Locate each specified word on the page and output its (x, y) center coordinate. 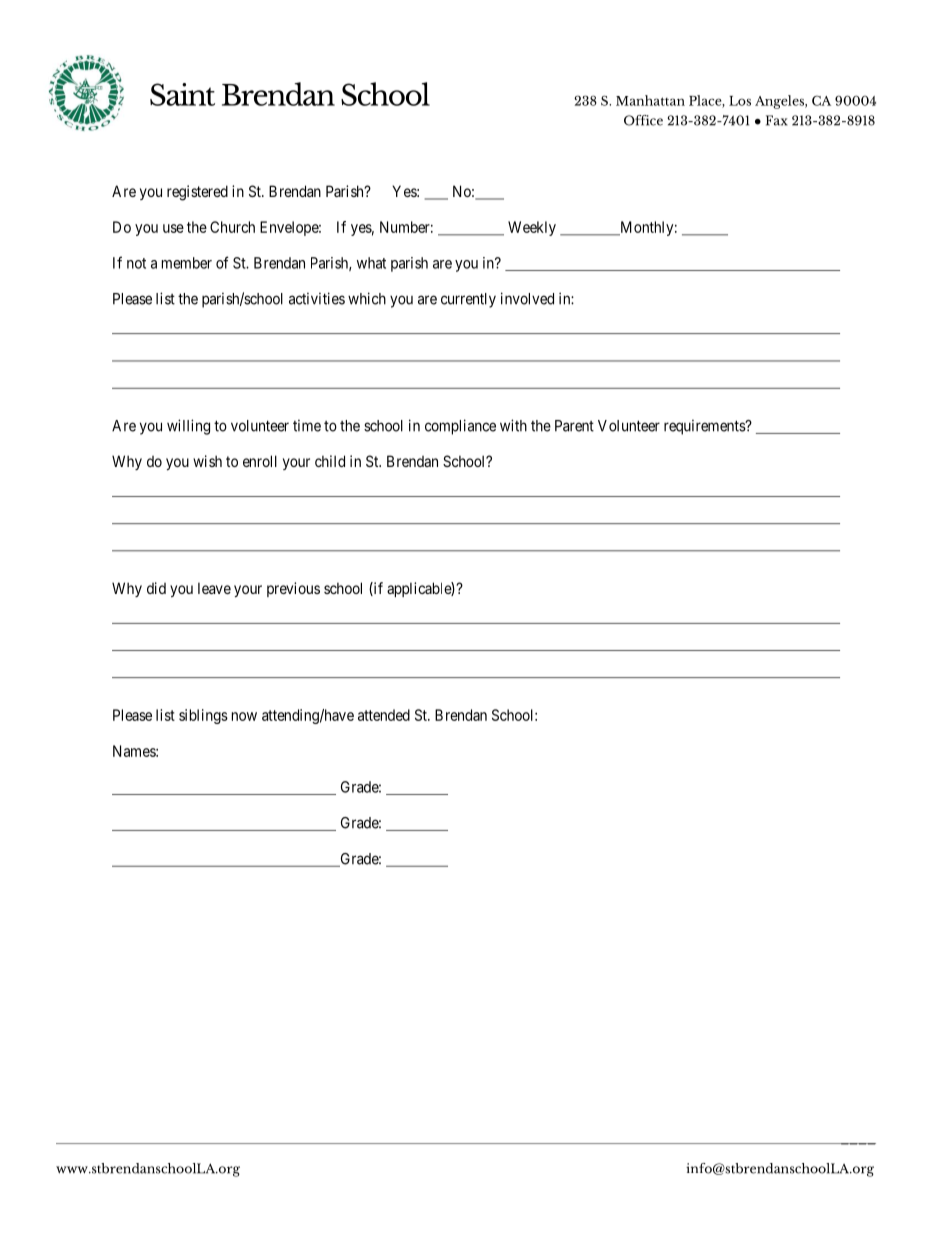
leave (214, 588)
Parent (574, 426)
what (371, 263)
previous (293, 589)
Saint (182, 94)
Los (740, 101)
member (187, 263)
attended (384, 715)
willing (188, 427)
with (513, 425)
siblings (203, 716)
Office (643, 120)
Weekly (532, 228)
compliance (460, 427)
